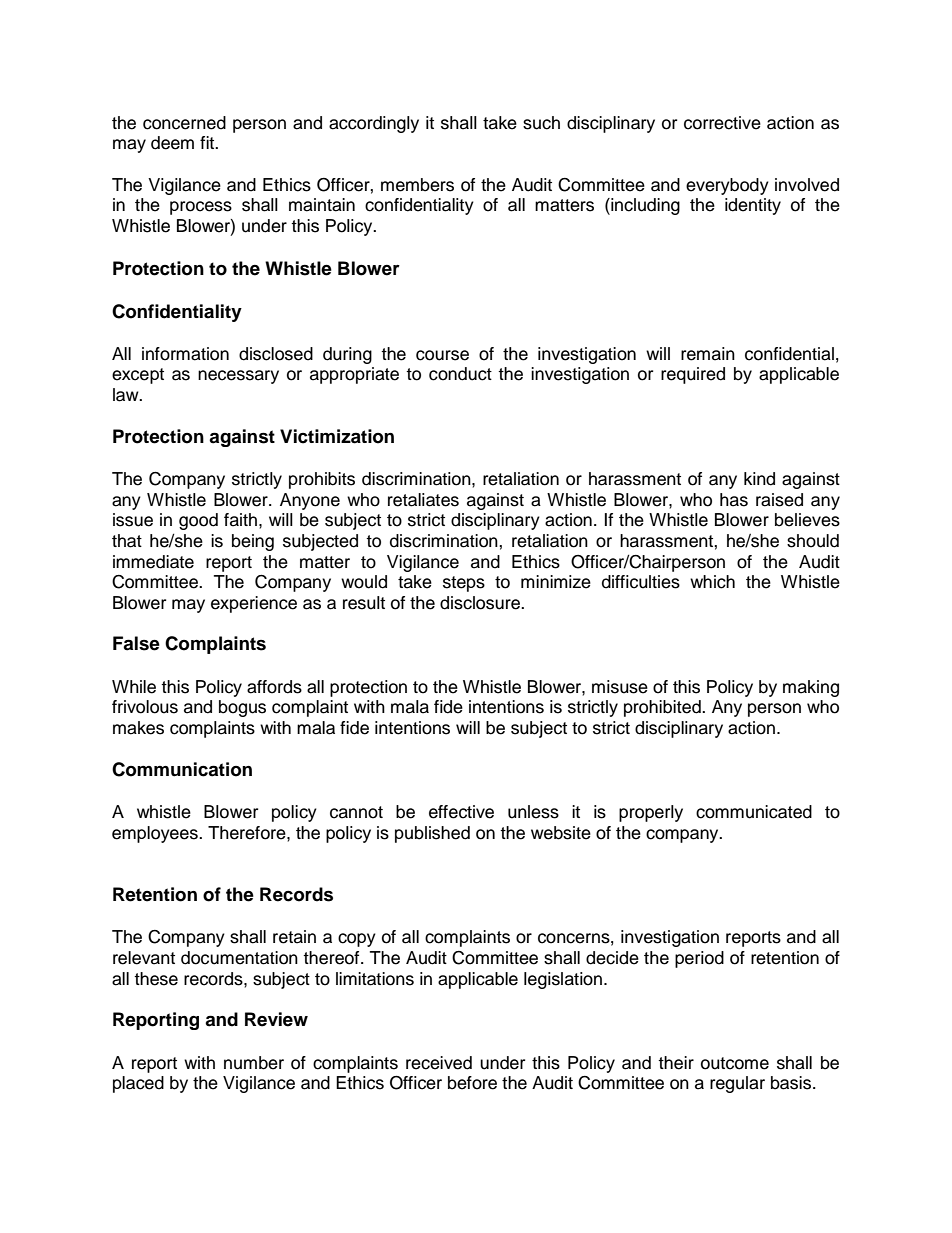 This screenshot has width=952, height=1233. What do you see at coordinates (693, 375) in the screenshot?
I see `required` at bounding box center [693, 375].
